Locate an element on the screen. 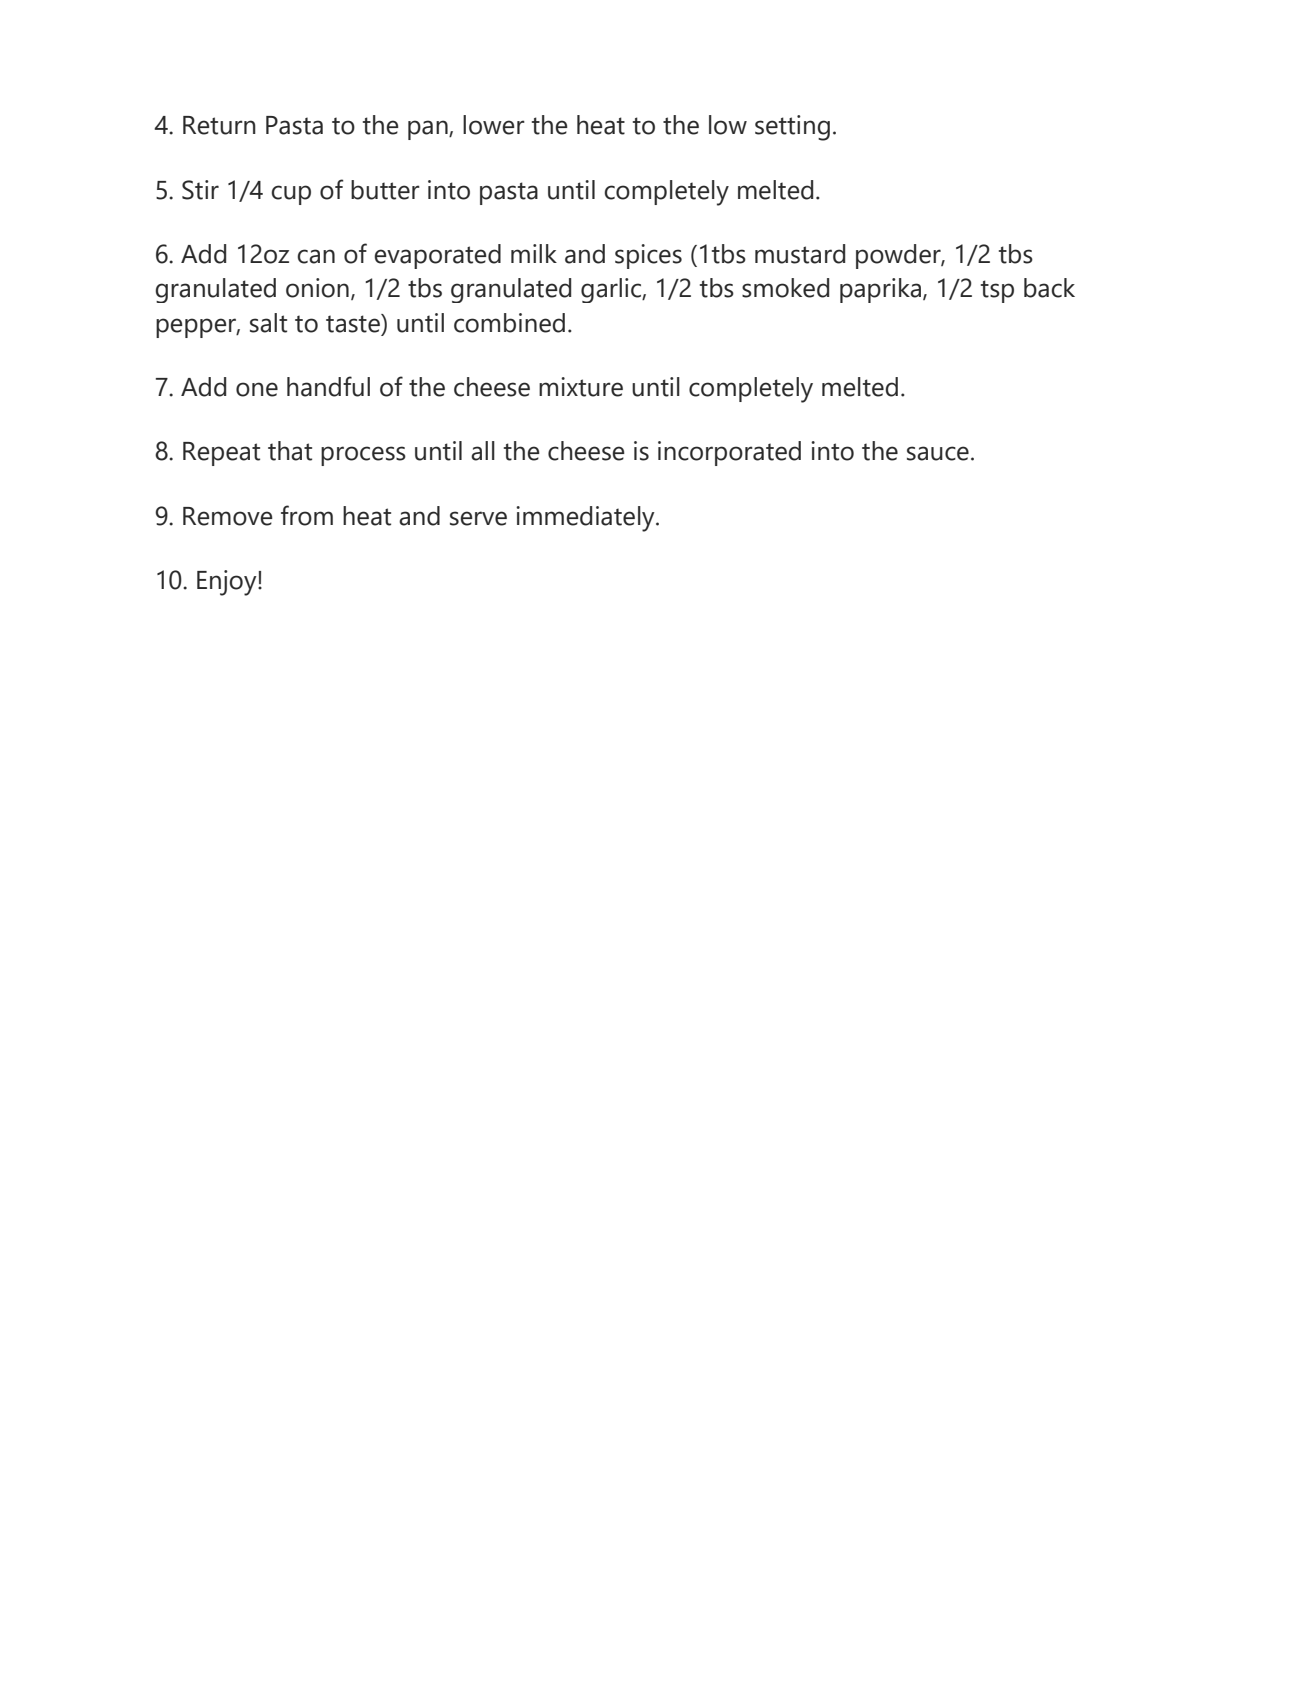  Return is located at coordinates (219, 125).
